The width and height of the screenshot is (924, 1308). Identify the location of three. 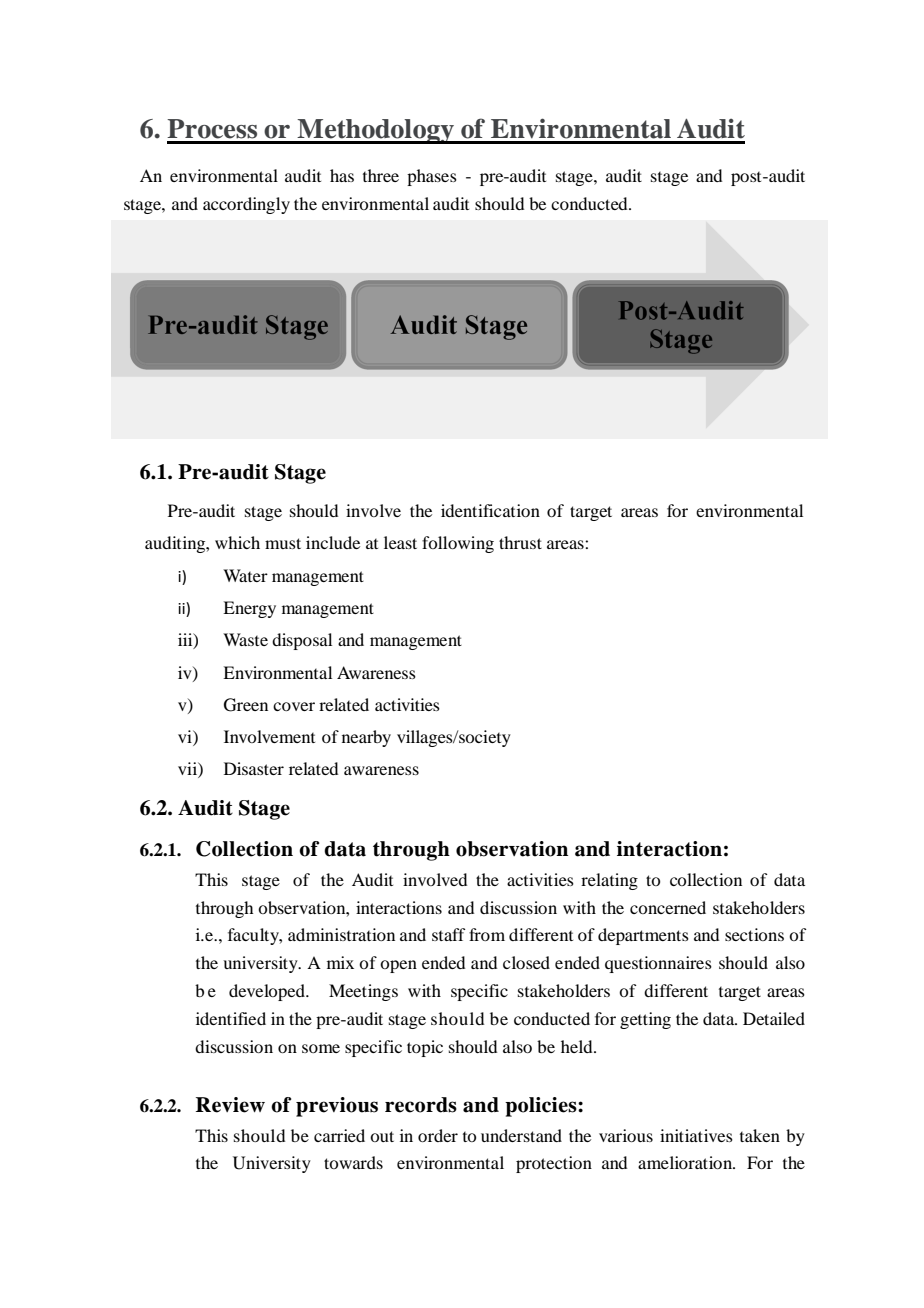
(381, 175).
